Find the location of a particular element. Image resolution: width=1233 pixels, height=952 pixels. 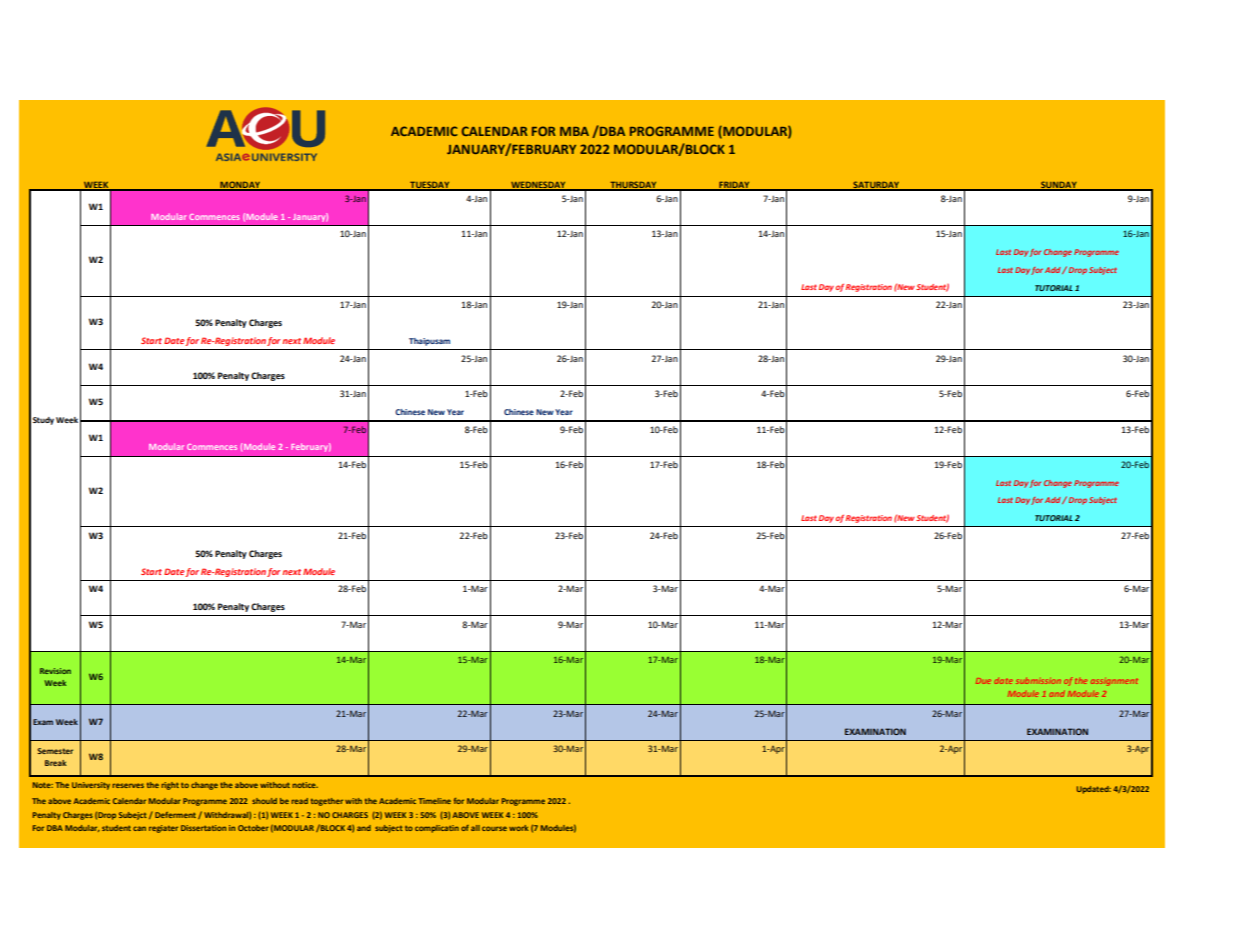

MONDAY is located at coordinates (240, 185).
